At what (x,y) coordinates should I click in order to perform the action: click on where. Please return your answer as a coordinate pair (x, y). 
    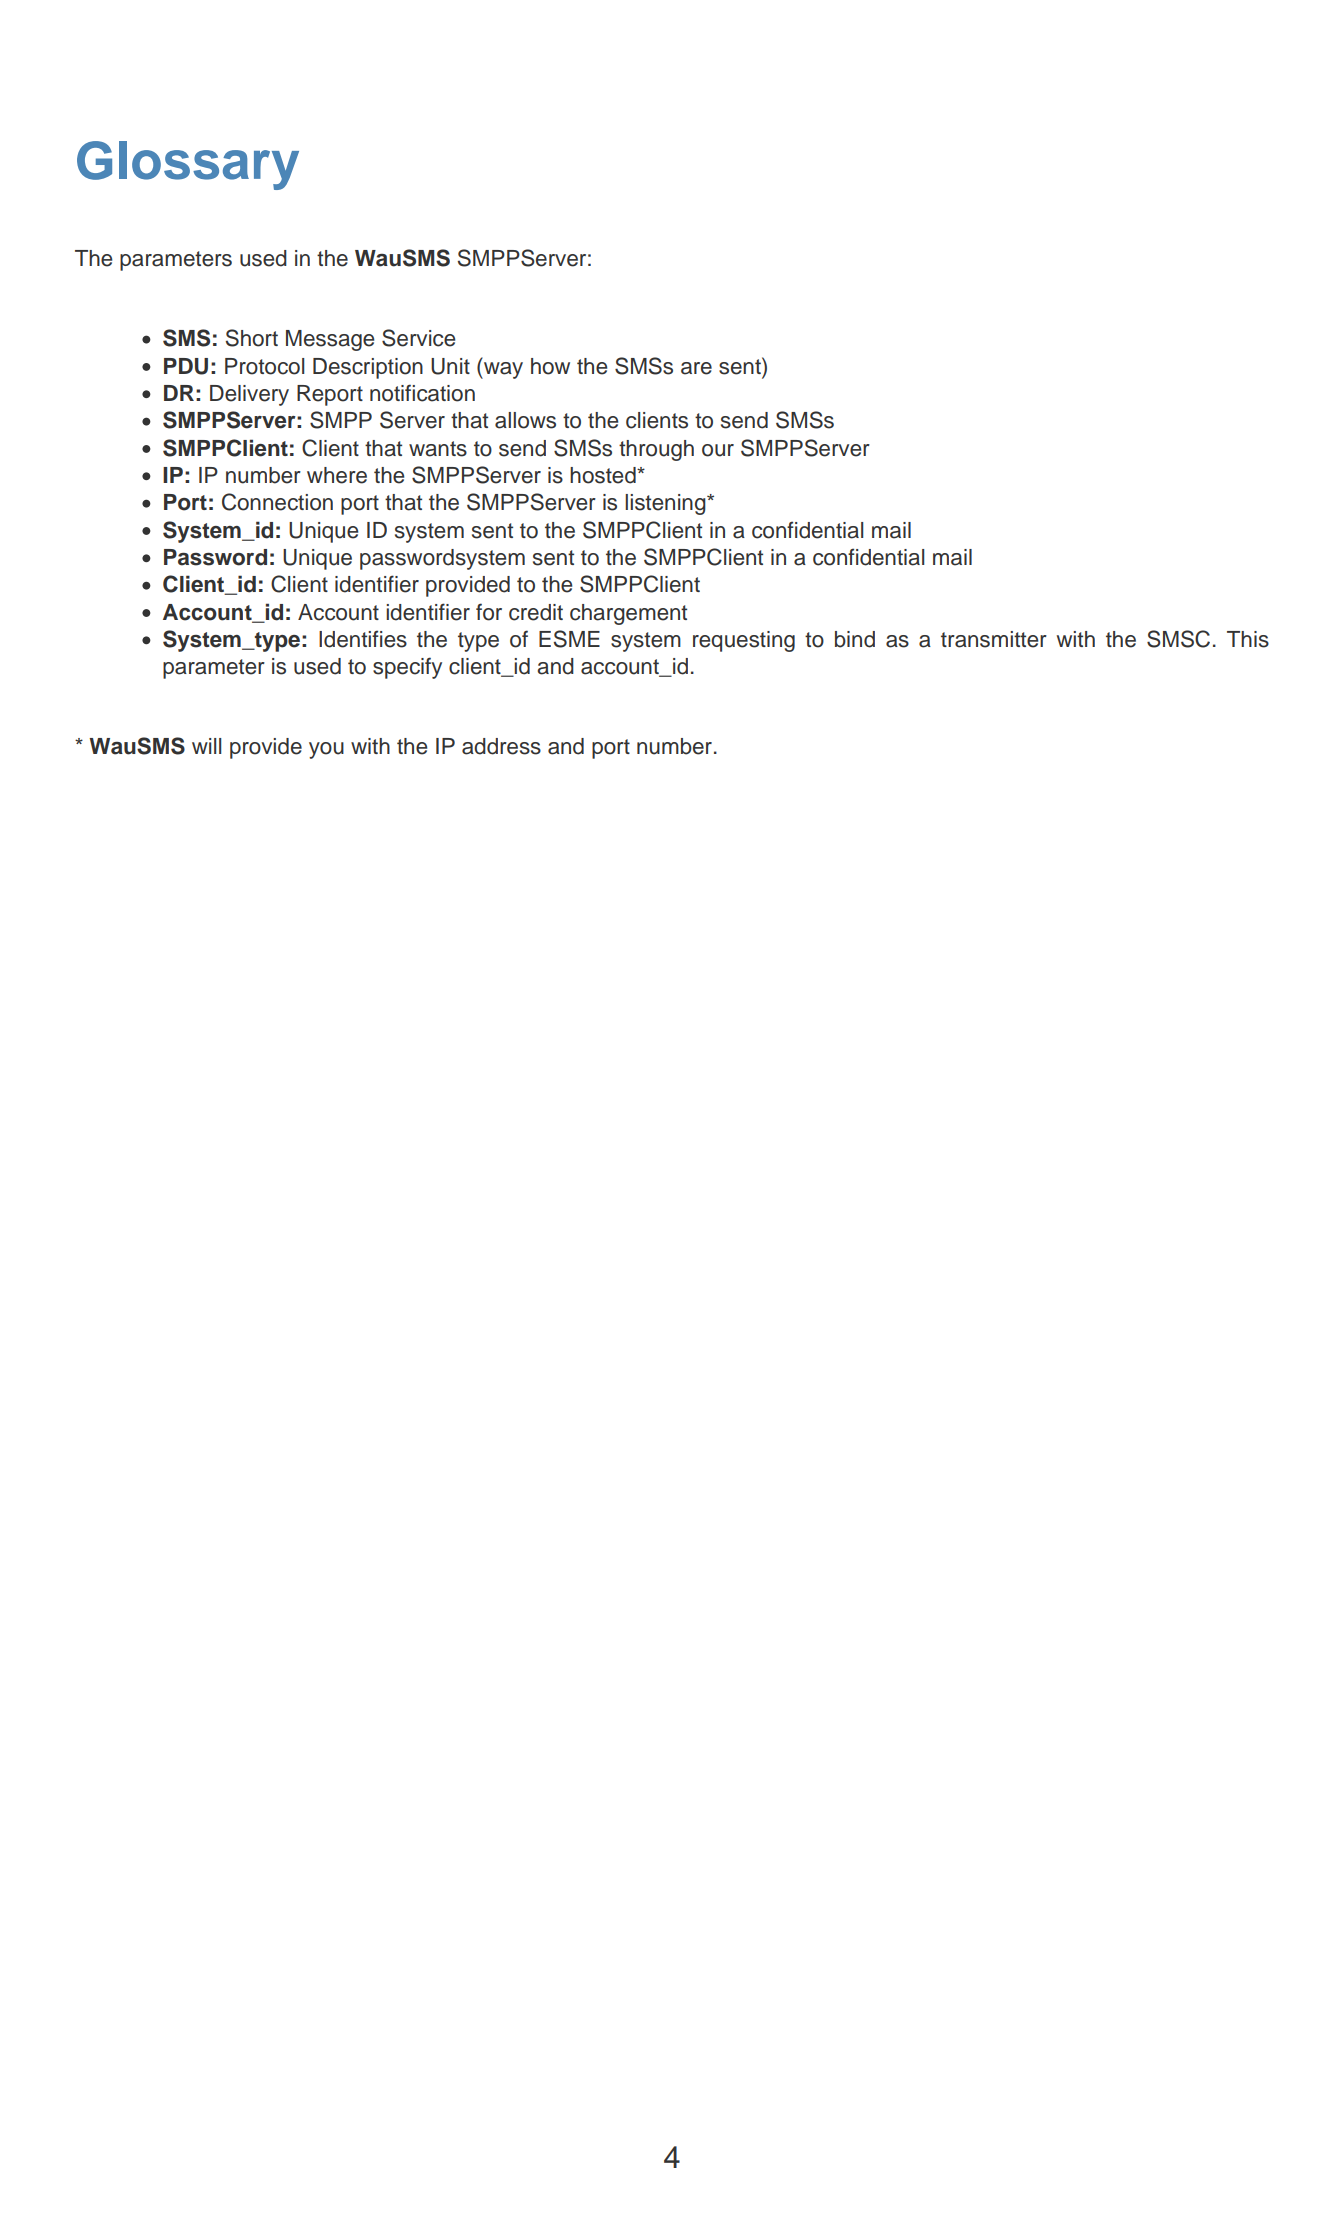
    Looking at the image, I should click on (337, 475).
